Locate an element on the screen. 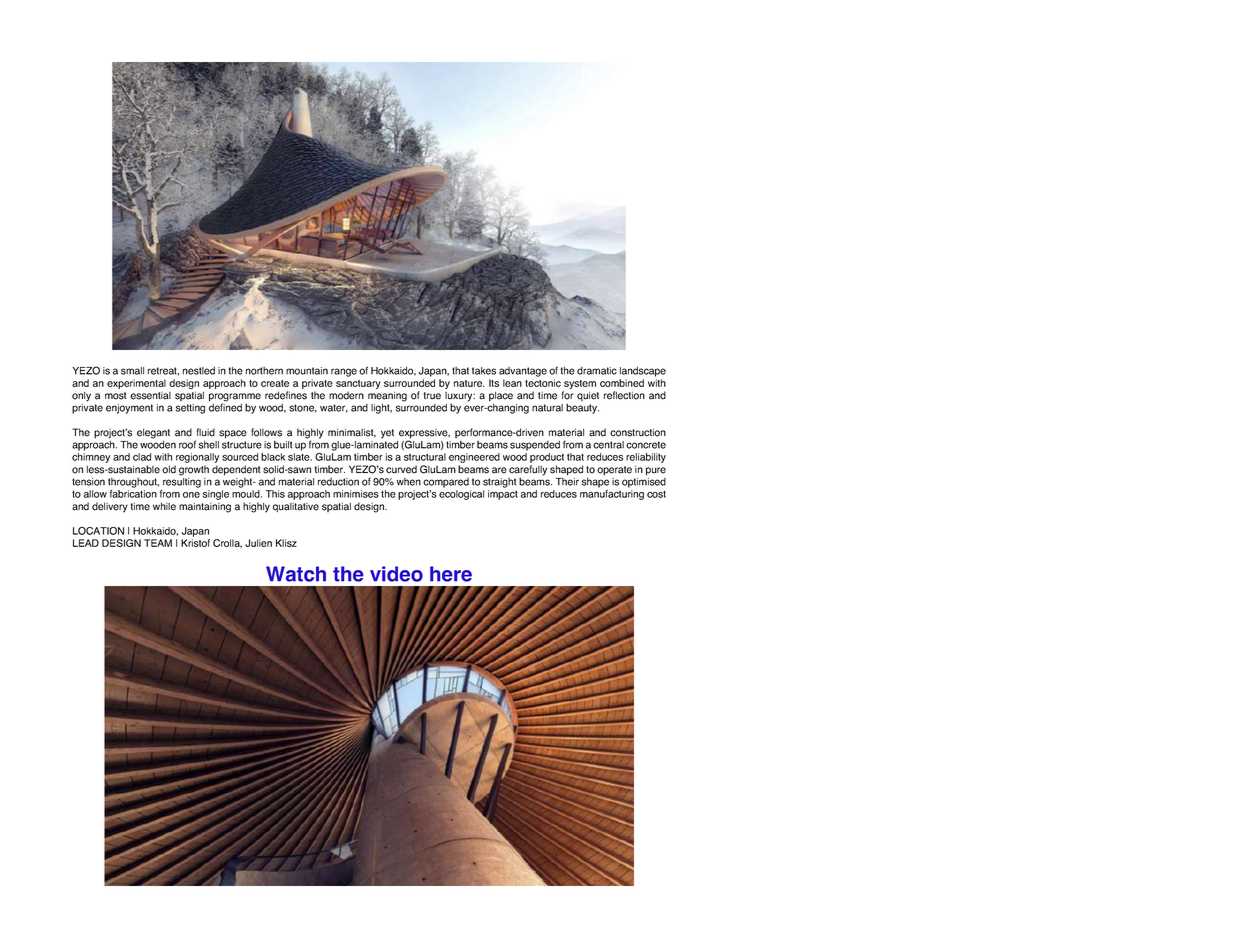  curved is located at coordinates (401, 469).
